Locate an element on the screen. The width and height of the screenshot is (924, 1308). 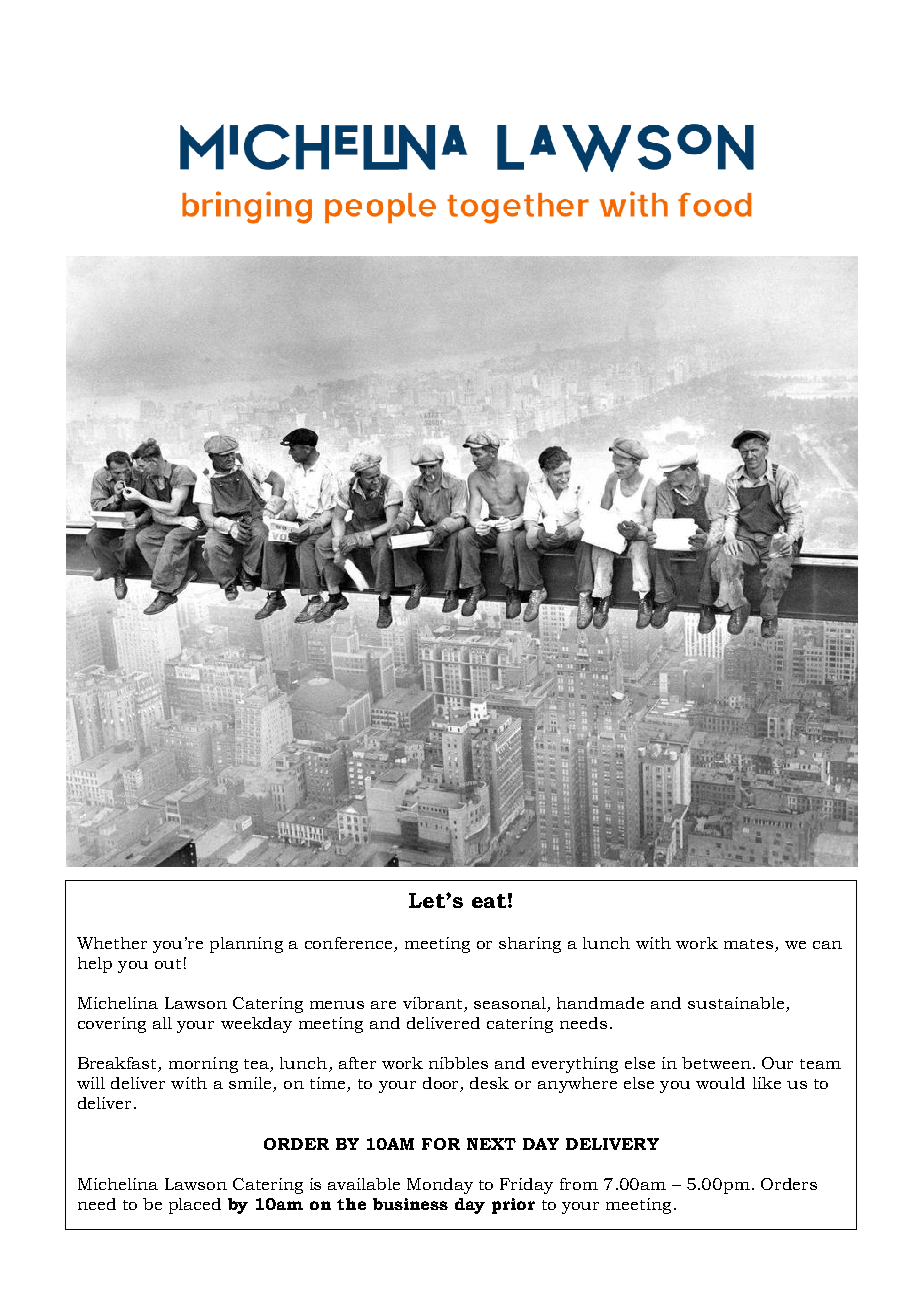
vibrant is located at coordinates (434, 1004).
